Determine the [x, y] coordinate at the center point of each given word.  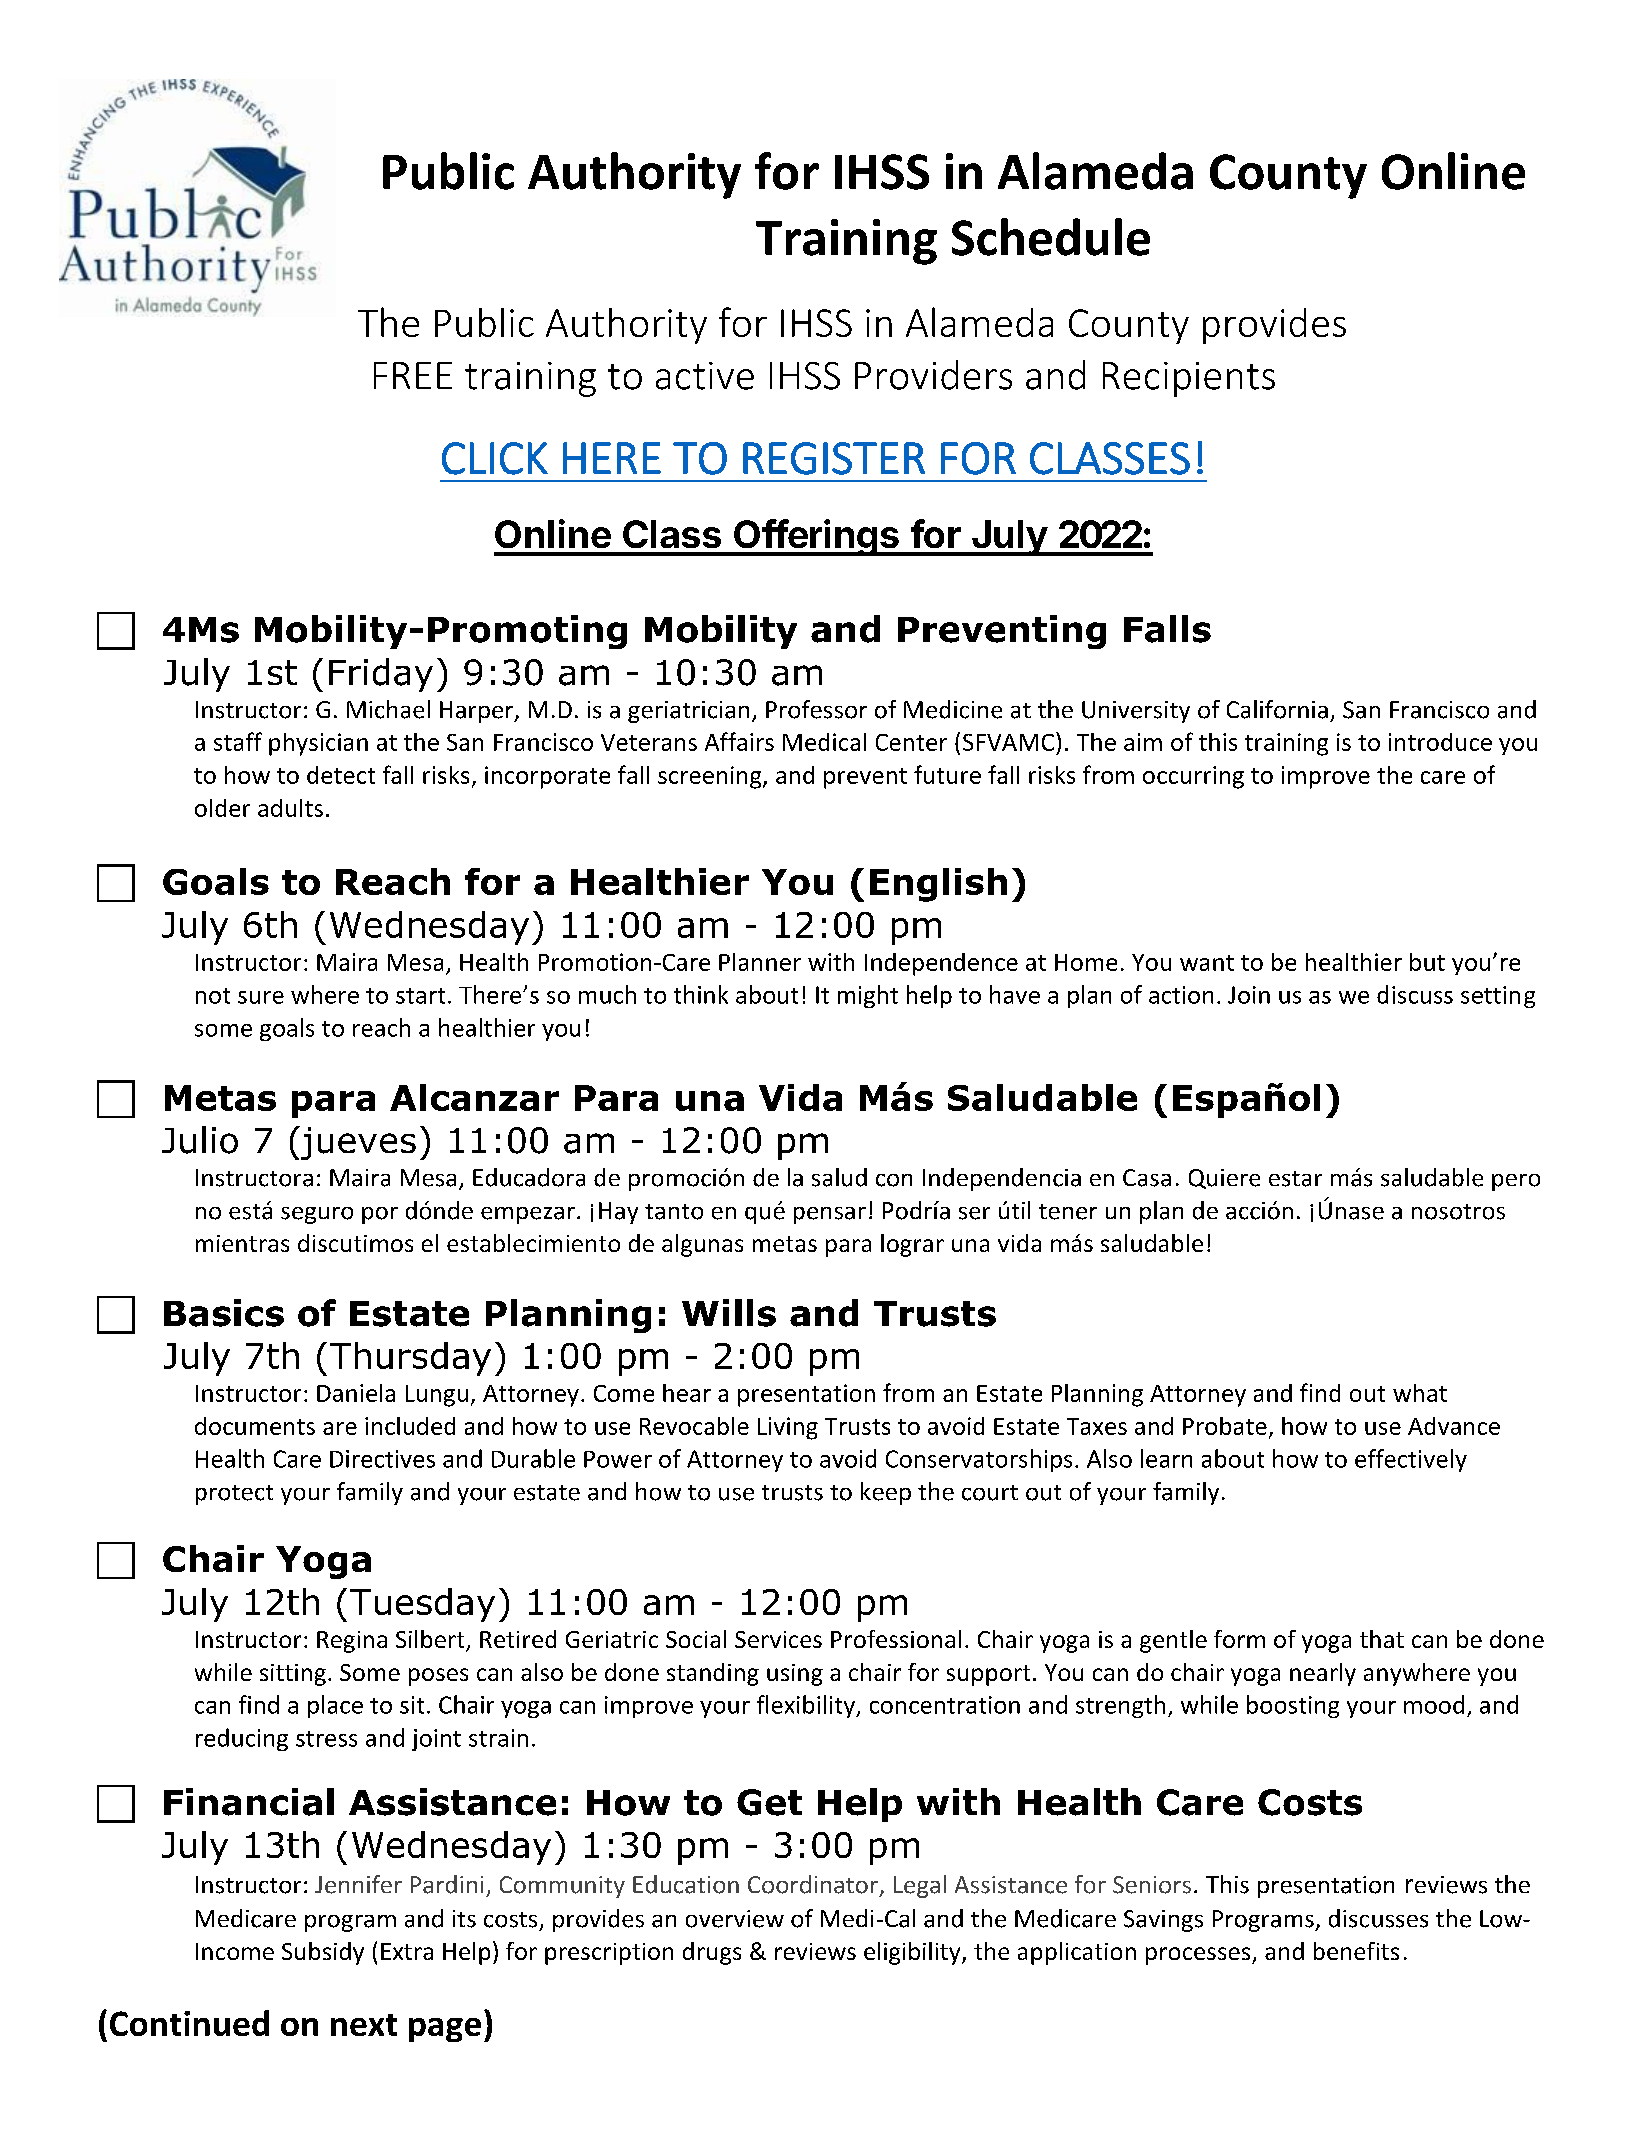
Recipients [1189, 379]
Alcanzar [474, 1097]
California [1277, 709]
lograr [912, 1245]
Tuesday [422, 1605]
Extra [407, 1951]
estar [1295, 1179]
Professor [816, 709]
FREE [413, 375]
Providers [933, 375]
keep [886, 1493]
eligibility [913, 1953]
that [1382, 1639]
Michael [388, 709]
